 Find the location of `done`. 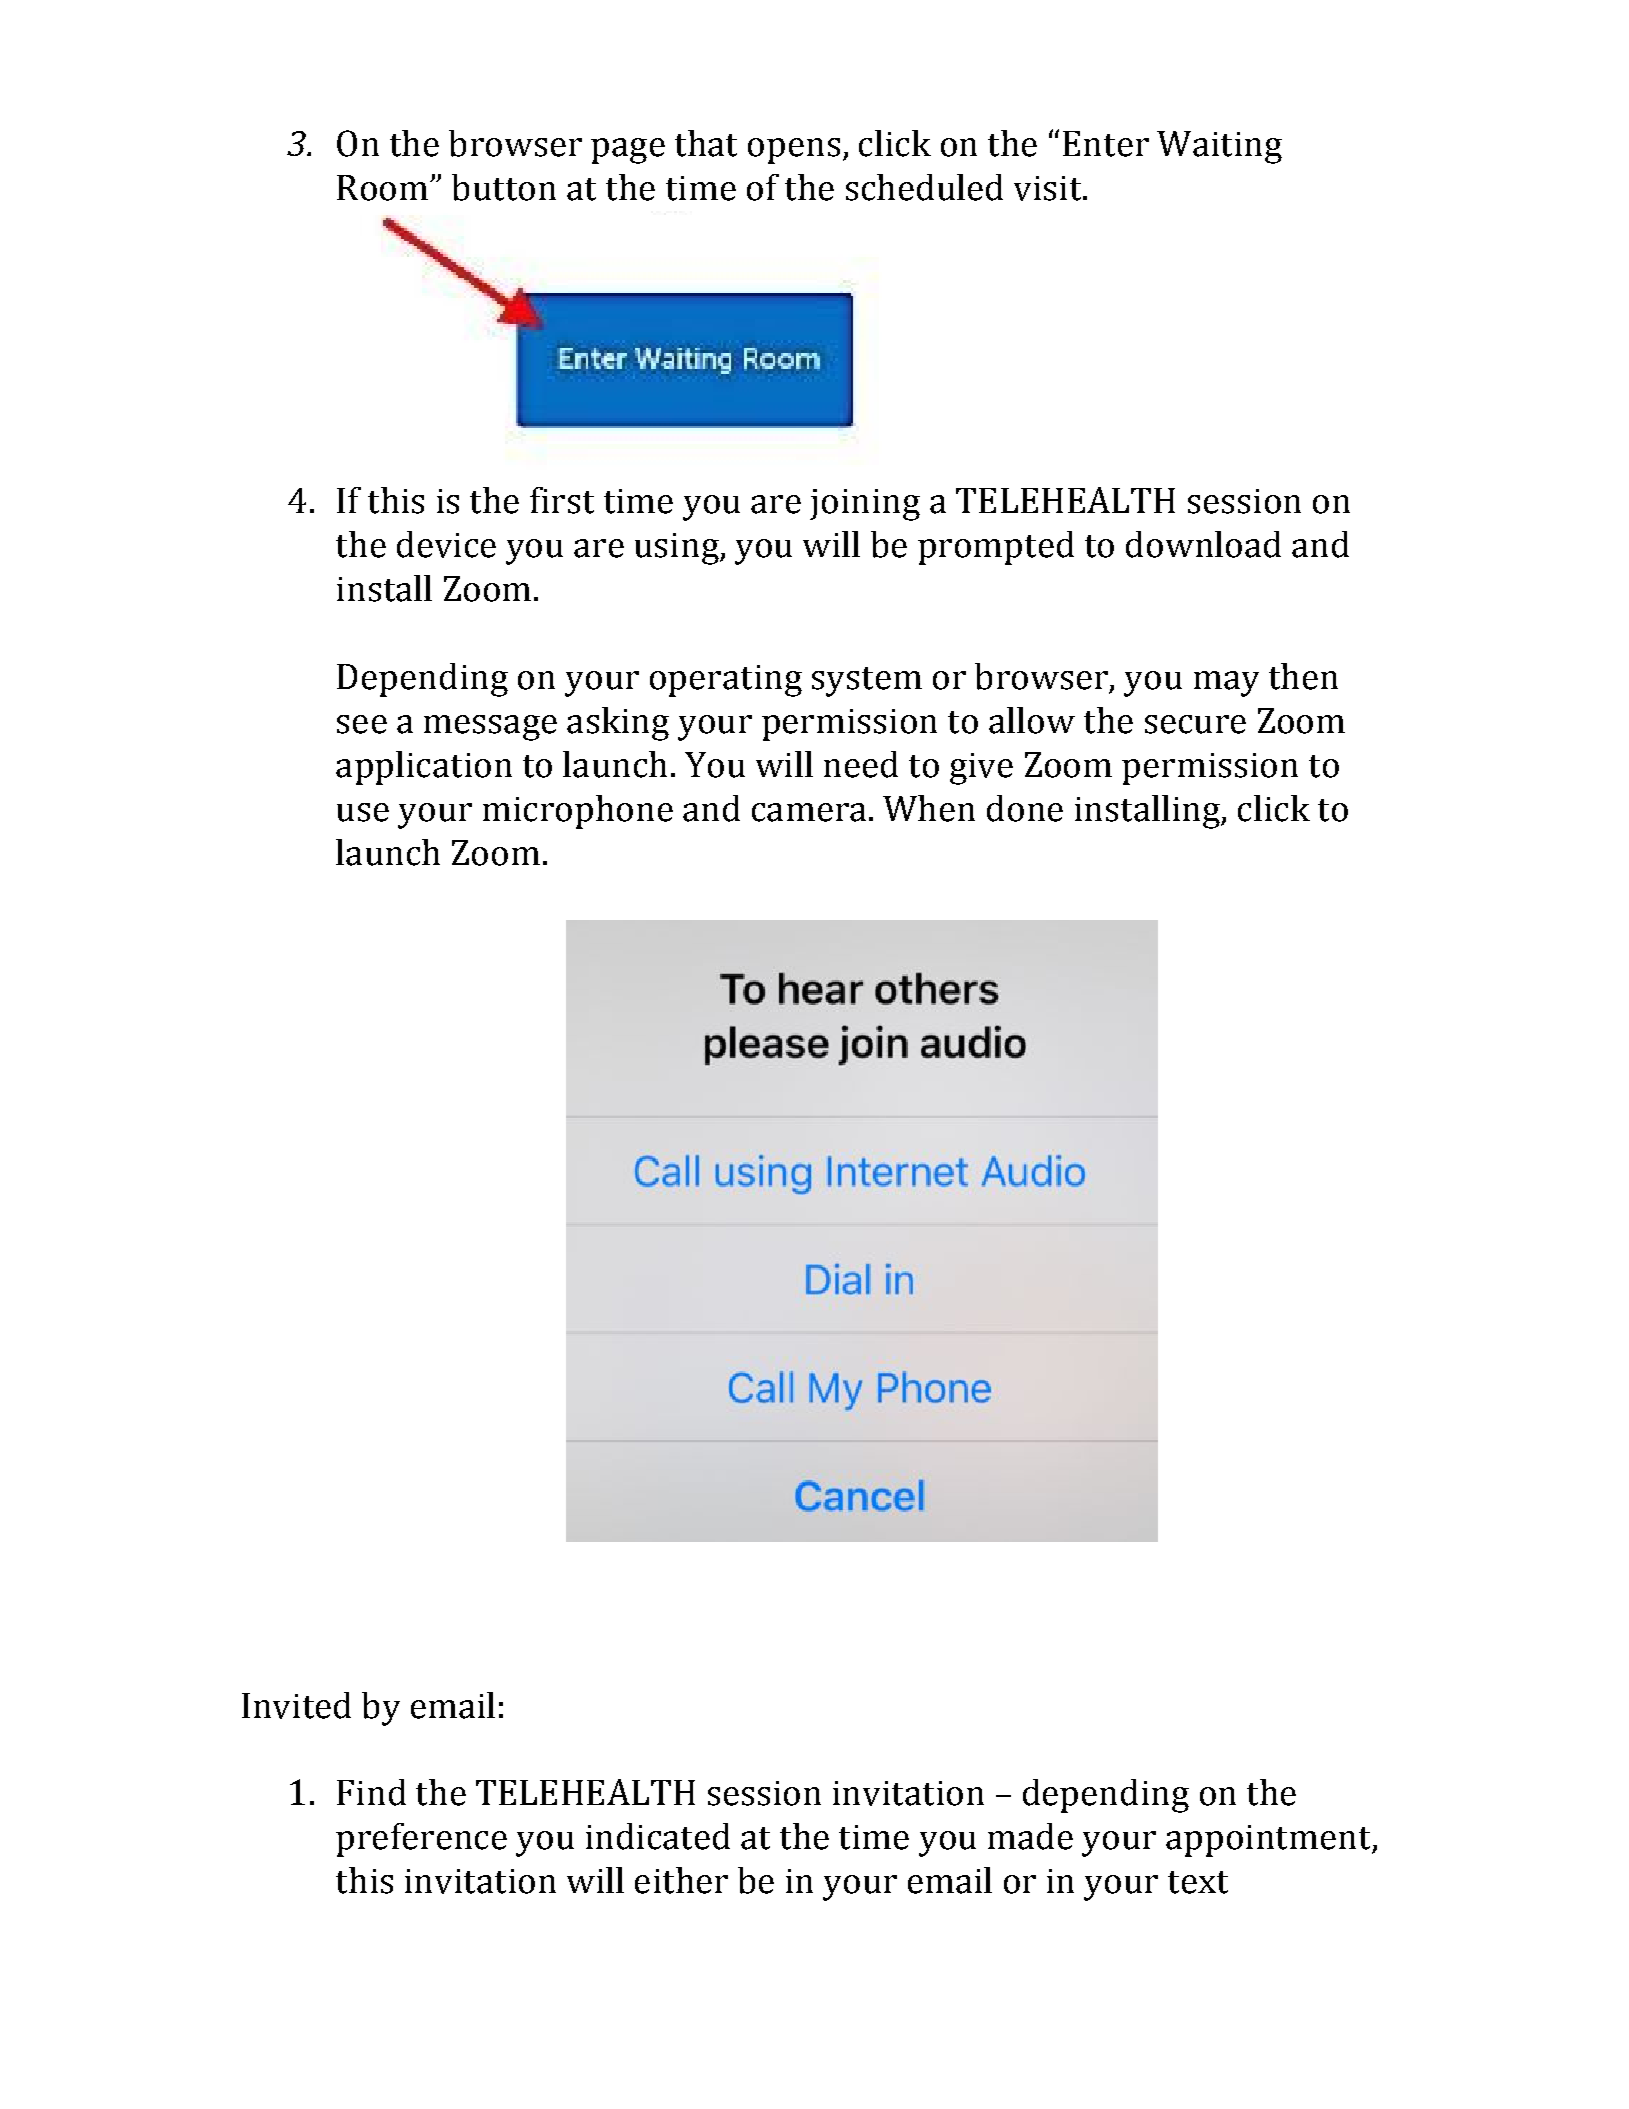

done is located at coordinates (1025, 808).
